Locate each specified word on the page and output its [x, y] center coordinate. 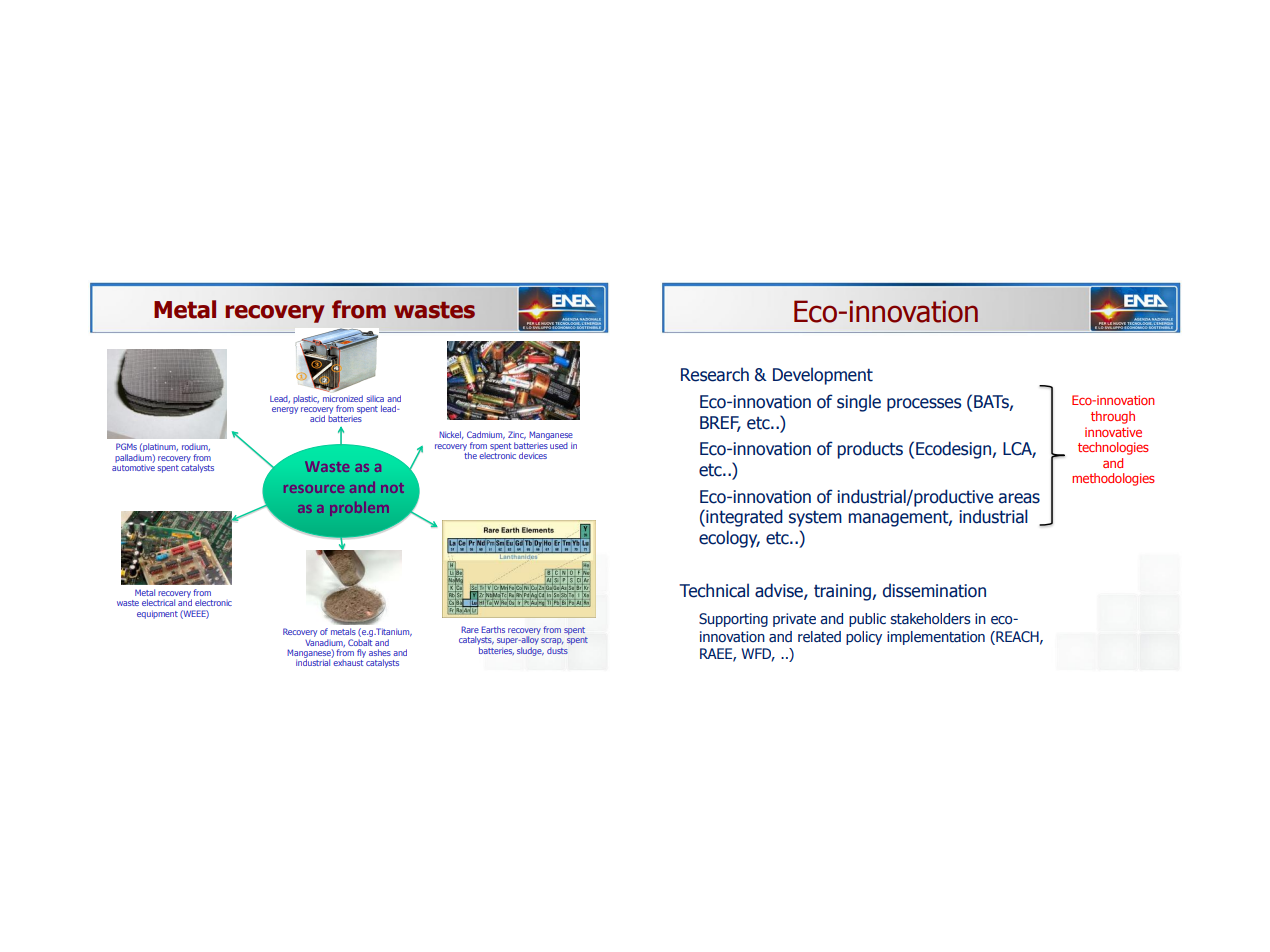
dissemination [934, 590]
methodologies [1113, 479]
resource [314, 489]
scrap [552, 641]
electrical [158, 602]
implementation [936, 638]
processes [924, 405]
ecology [729, 539]
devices [533, 455]
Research [715, 374]
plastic [306, 399]
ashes [380, 652]
